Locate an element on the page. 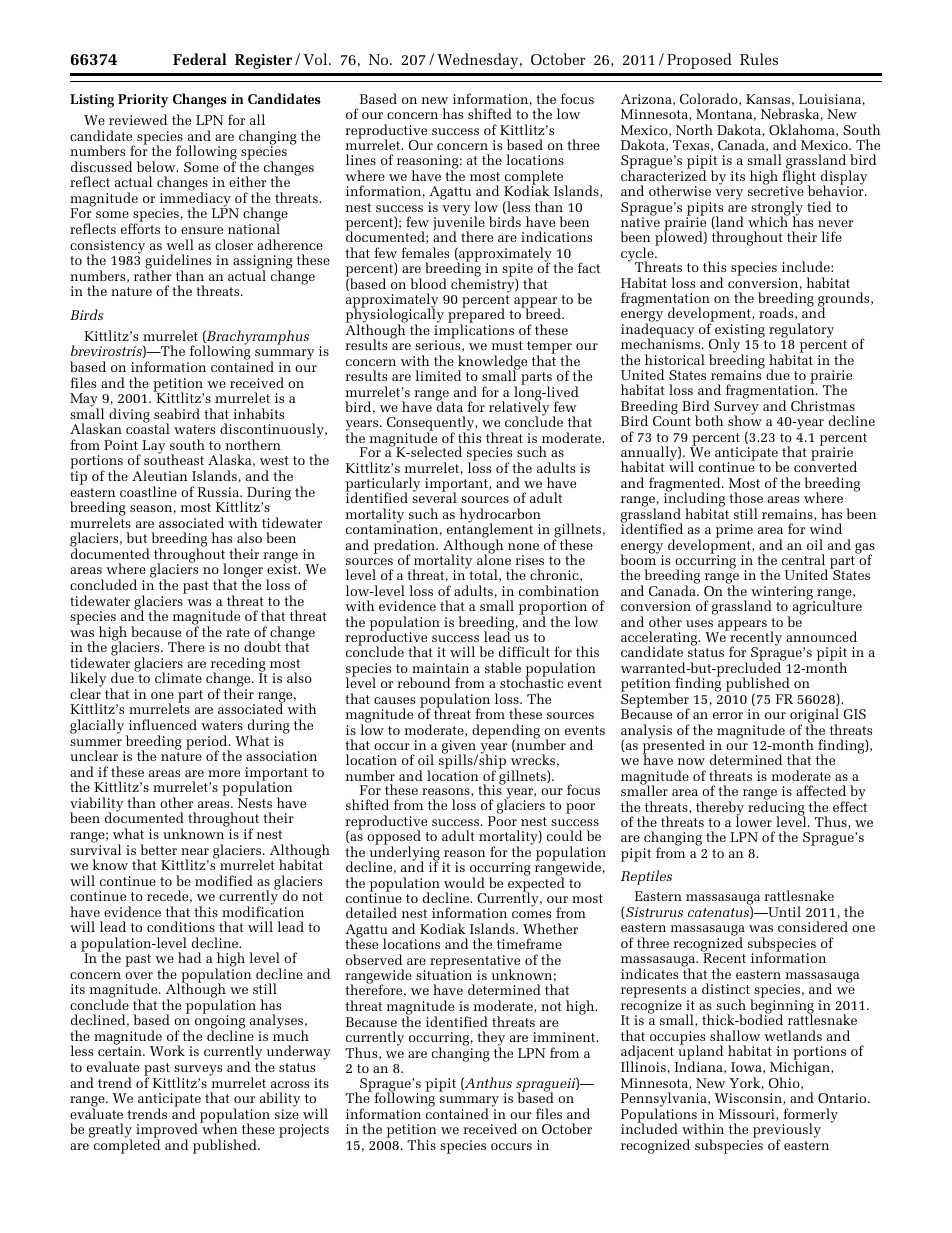 This document has height=1233, width=952. better is located at coordinates (158, 849).
